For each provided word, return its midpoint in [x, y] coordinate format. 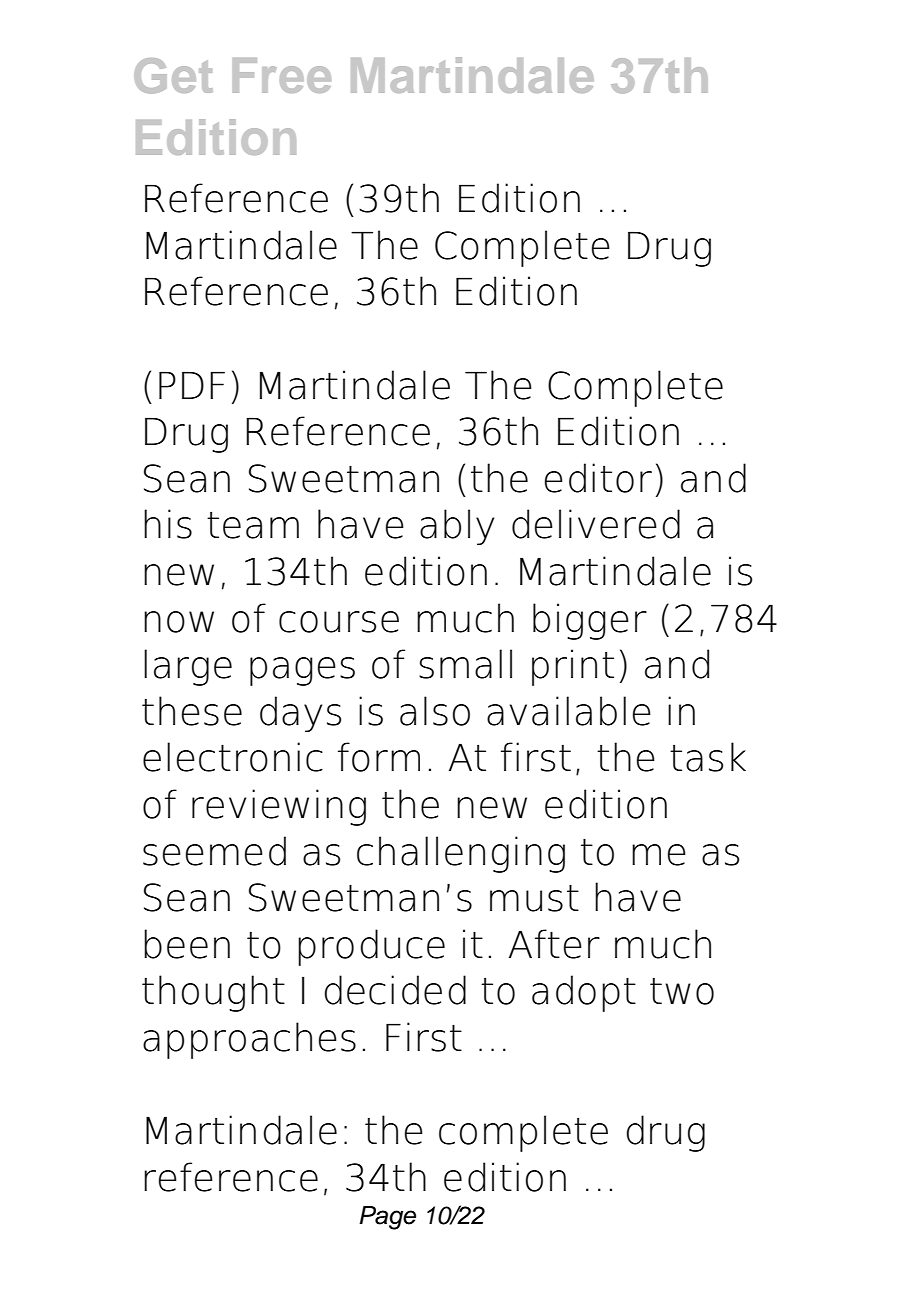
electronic [233, 757]
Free [282, 75]
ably [457, 527]
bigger [590, 621]
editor [598, 478]
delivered [596, 524]
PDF [192, 385]
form [379, 757]
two [682, 991]
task [708, 757]
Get [173, 76]
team [253, 525]
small [465, 664]
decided [395, 990]
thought [213, 993]
